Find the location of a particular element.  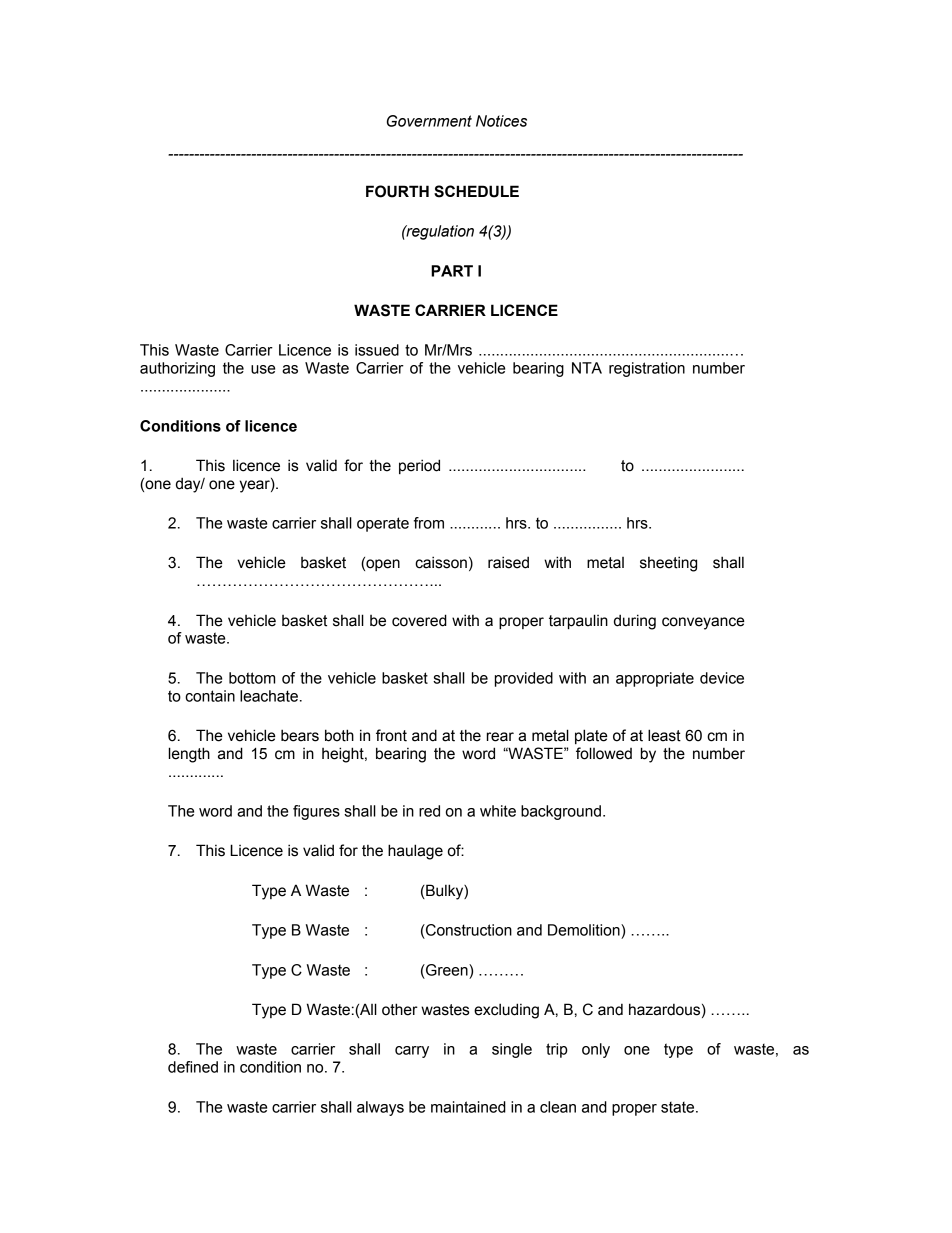

defined is located at coordinates (193, 1067).
